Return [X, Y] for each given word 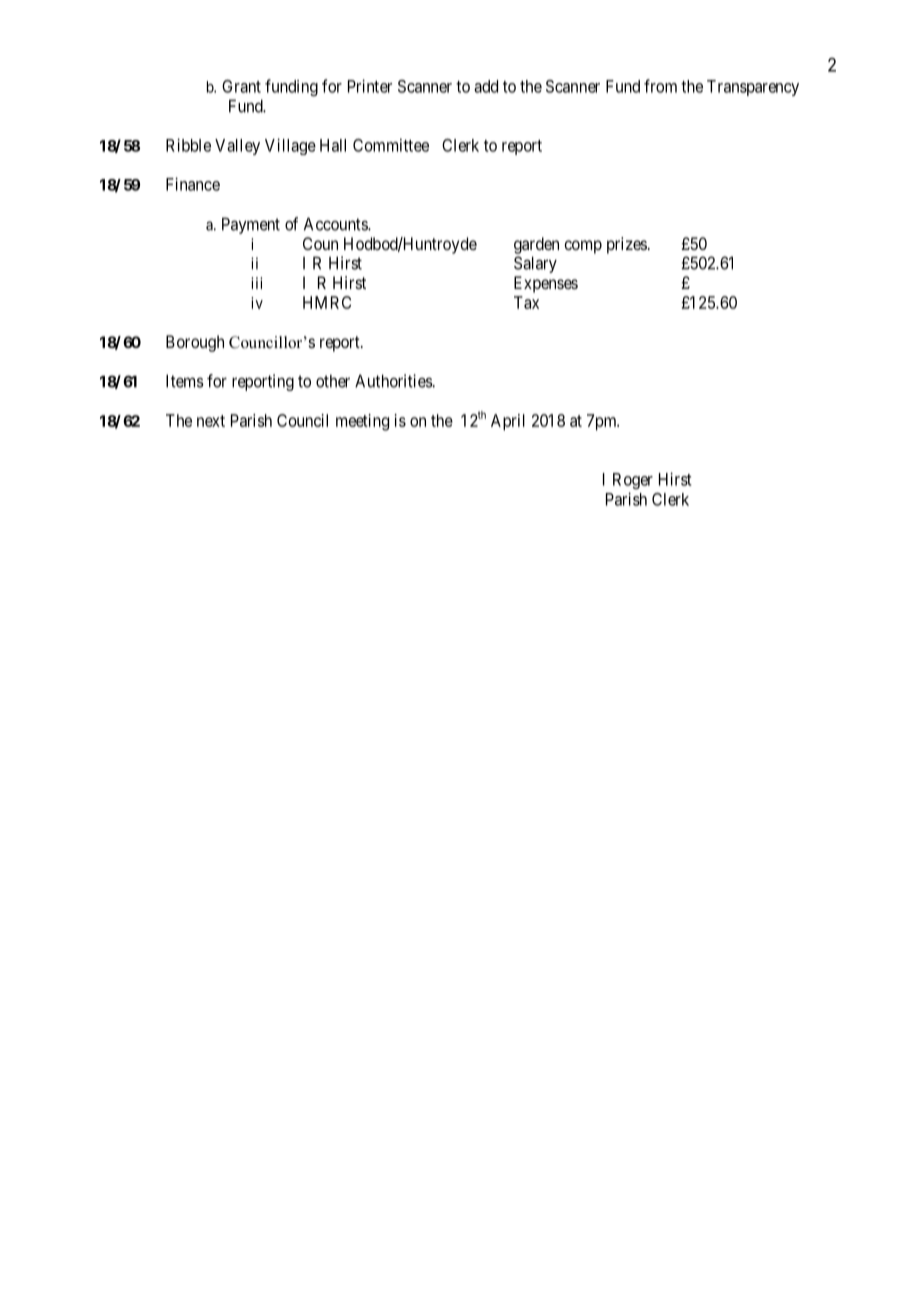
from [660, 86]
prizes [627, 245]
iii [256, 283]
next [211, 421]
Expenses [546, 284]
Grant [241, 86]
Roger [633, 481]
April [508, 422]
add [486, 86]
